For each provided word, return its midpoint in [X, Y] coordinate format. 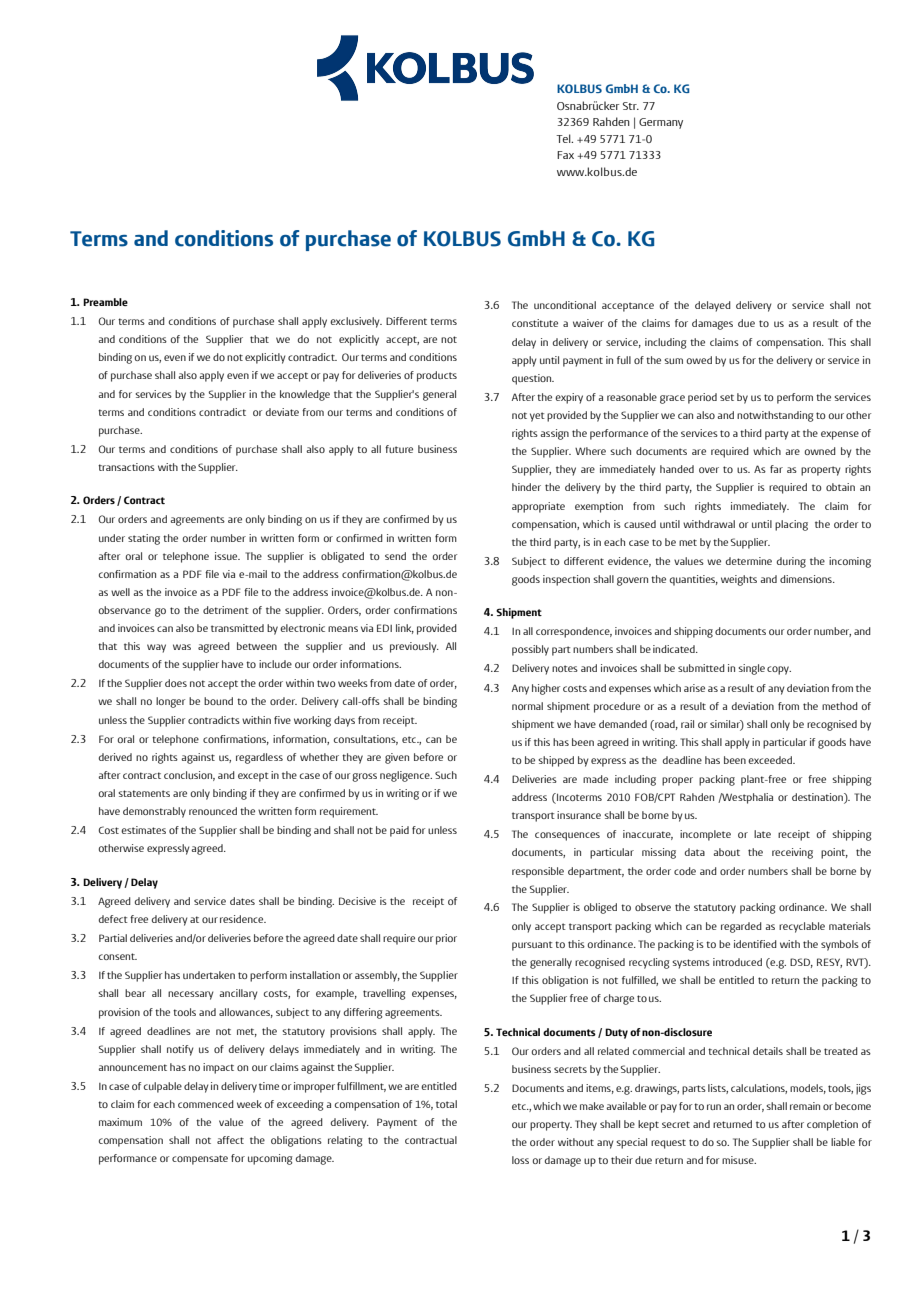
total [446, 1104]
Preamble [105, 302]
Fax [565, 155]
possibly [530, 650]
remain [805, 1106]
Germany [661, 123]
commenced [206, 1104]
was [182, 647]
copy [779, 670]
